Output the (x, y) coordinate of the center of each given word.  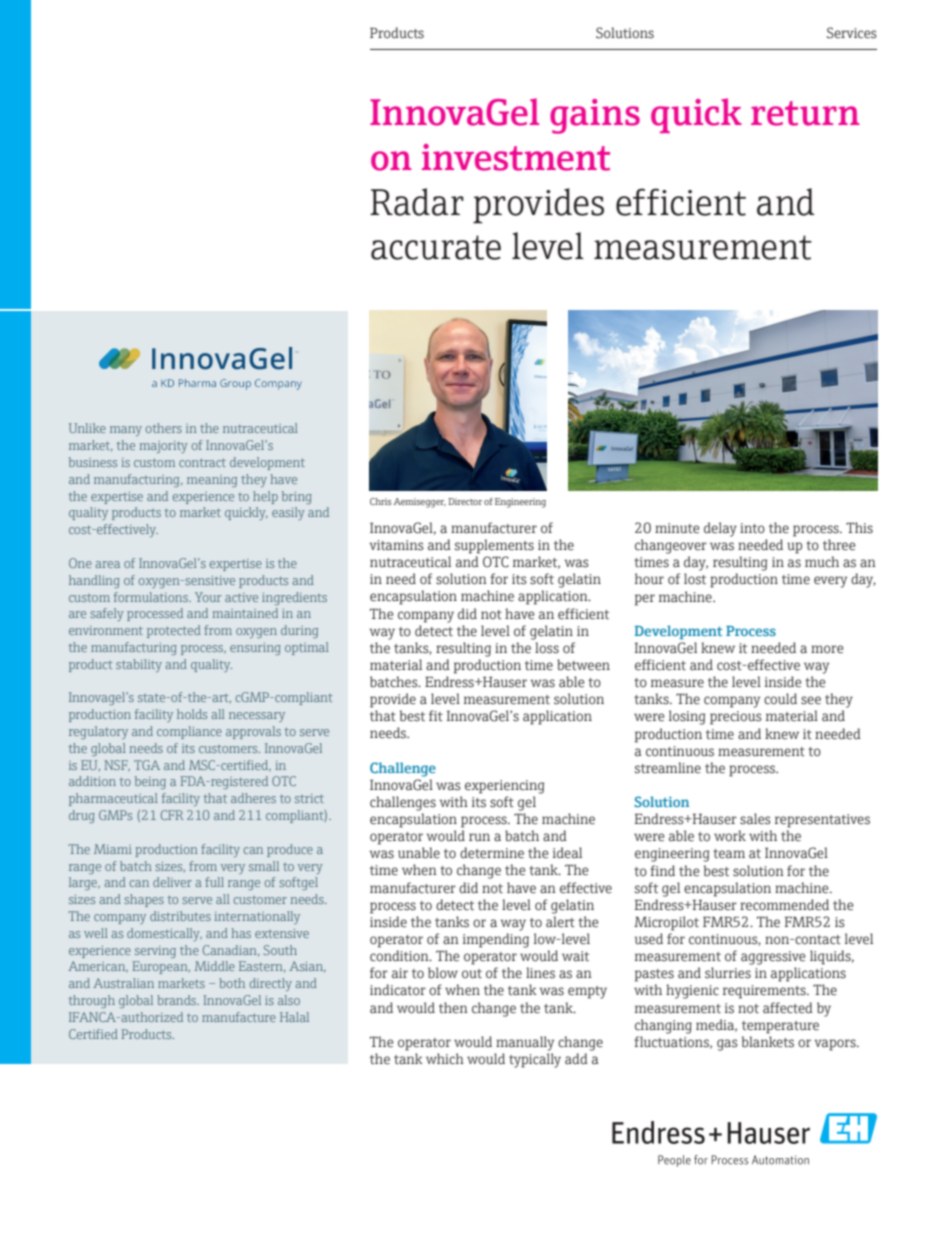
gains (595, 116)
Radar (417, 202)
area (107, 564)
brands (178, 1000)
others (164, 428)
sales (755, 819)
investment (516, 157)
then (453, 1008)
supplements (494, 546)
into (752, 528)
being (150, 782)
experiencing (504, 787)
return (805, 113)
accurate (436, 247)
